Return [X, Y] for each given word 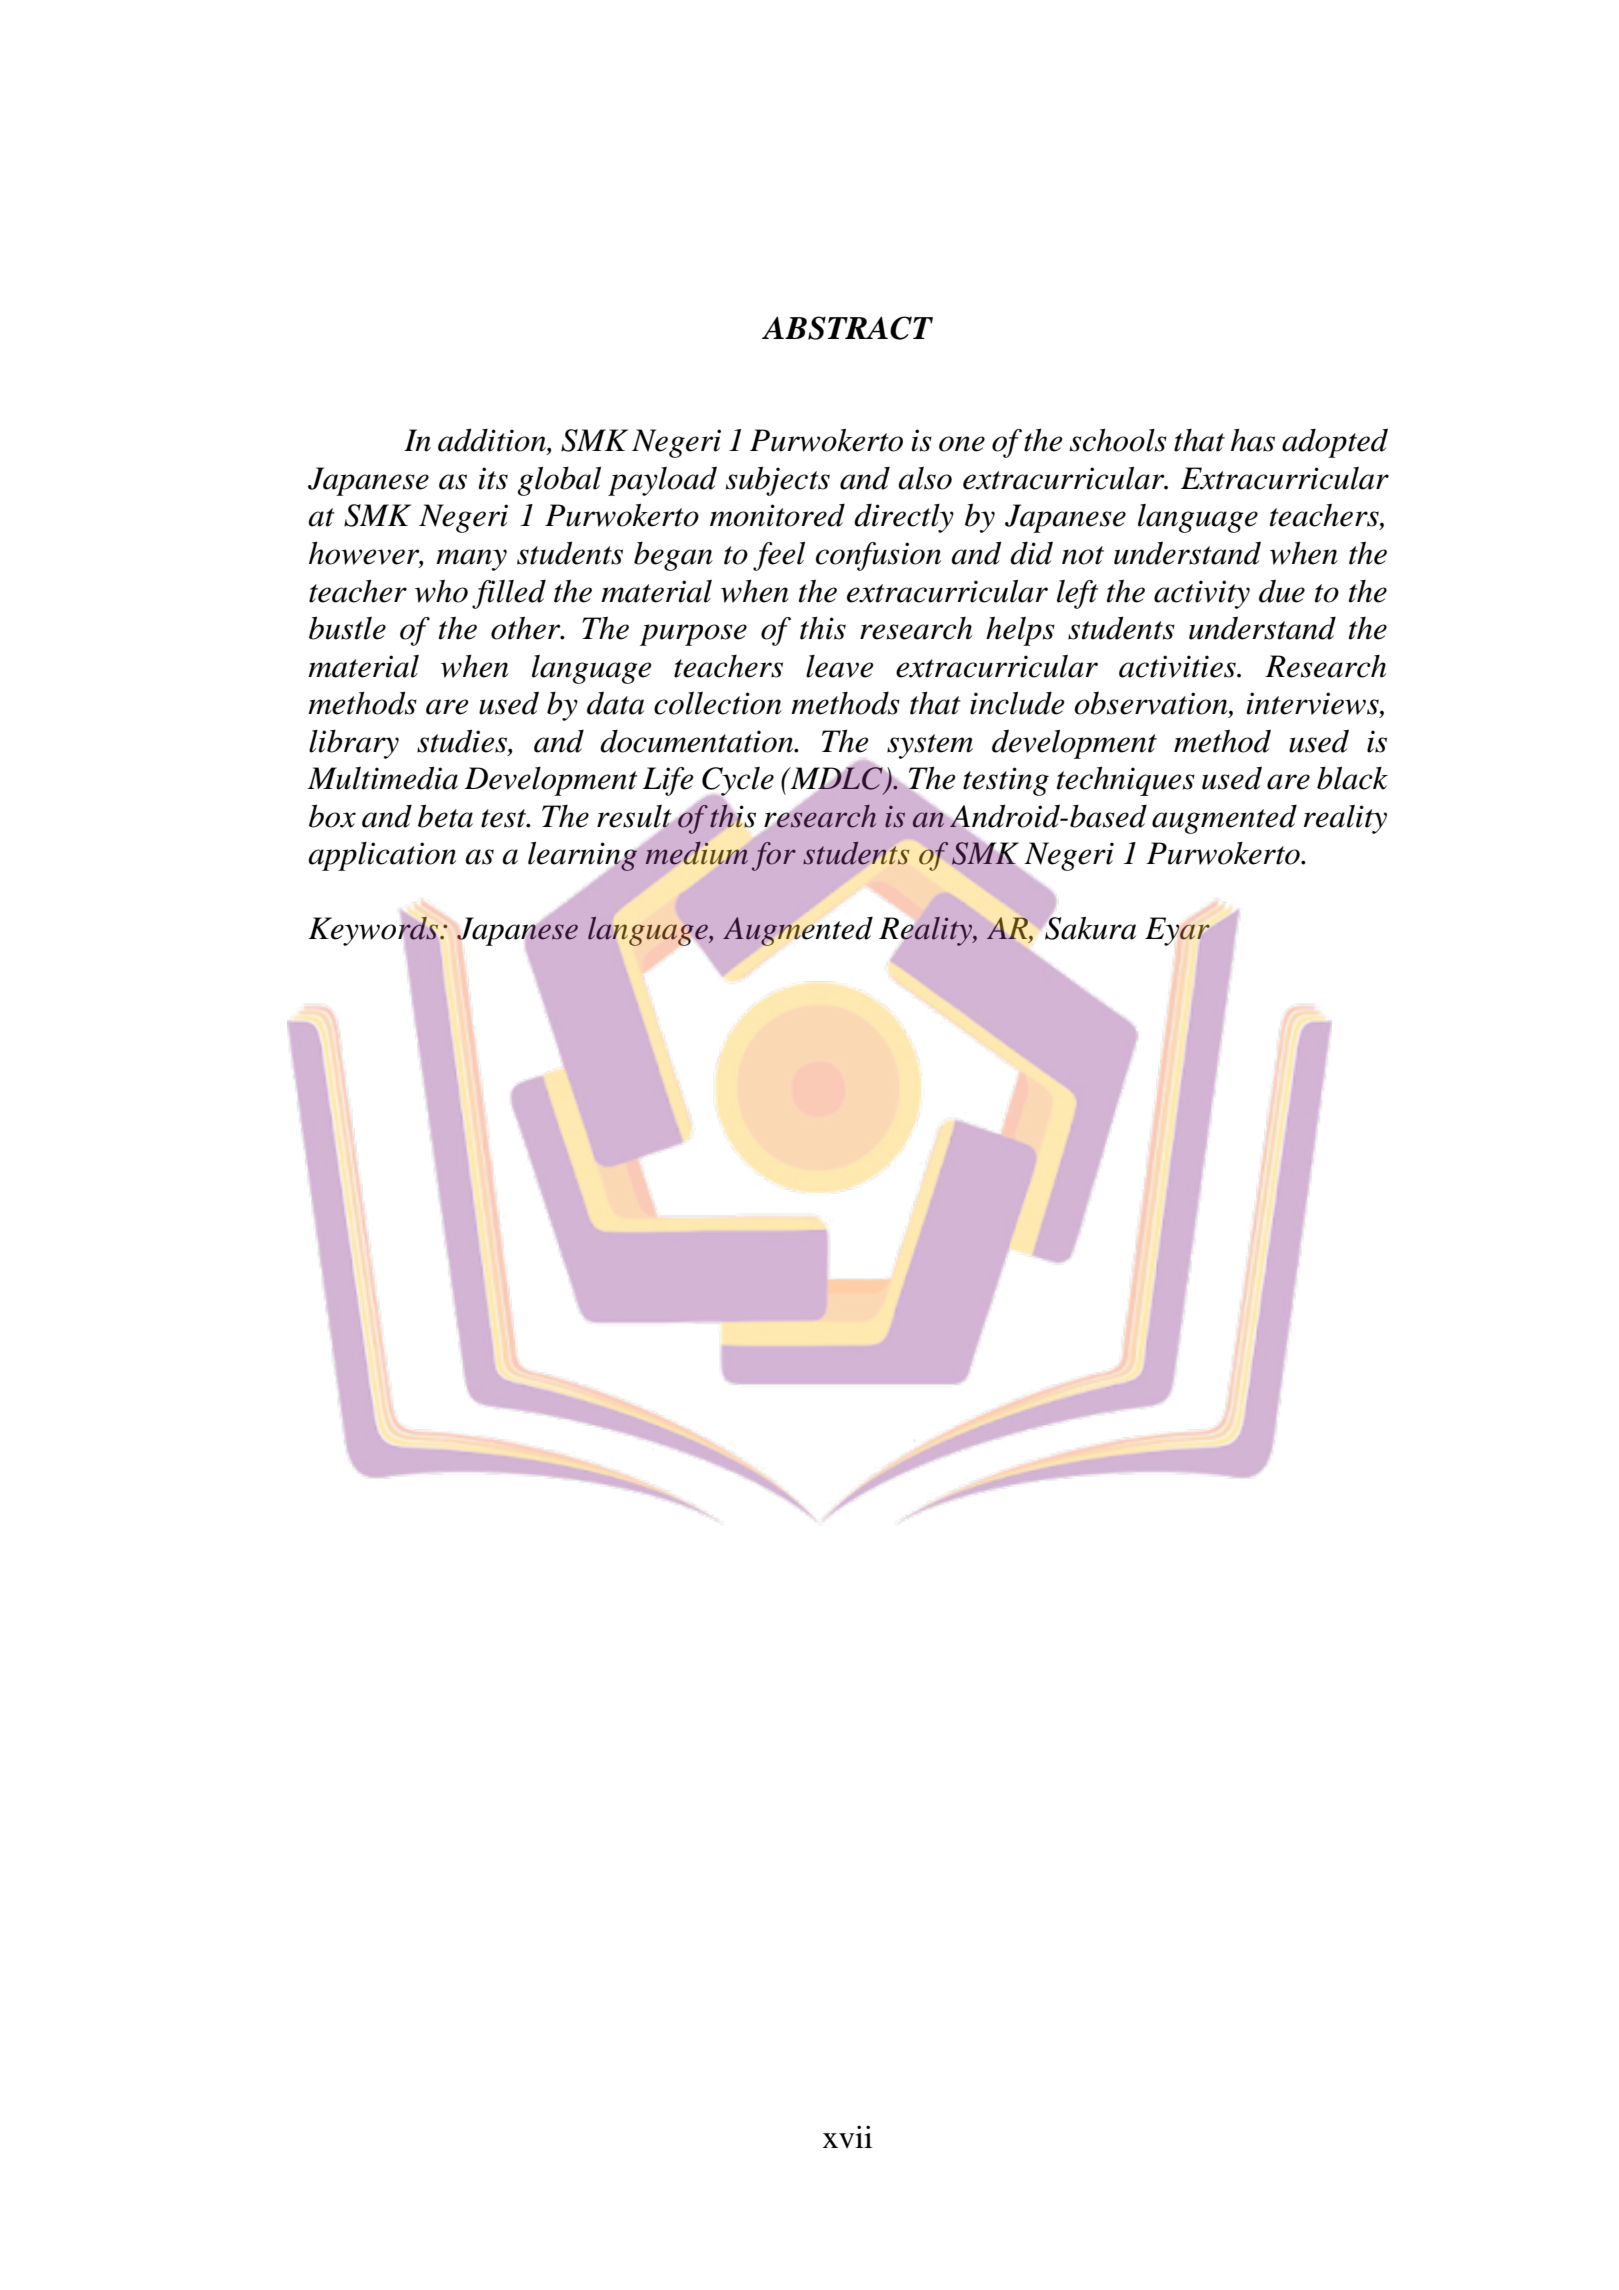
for [774, 856]
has [1253, 440]
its [493, 478]
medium [697, 853]
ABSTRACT [847, 328]
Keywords [374, 932]
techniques [1126, 781]
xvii [847, 2136]
